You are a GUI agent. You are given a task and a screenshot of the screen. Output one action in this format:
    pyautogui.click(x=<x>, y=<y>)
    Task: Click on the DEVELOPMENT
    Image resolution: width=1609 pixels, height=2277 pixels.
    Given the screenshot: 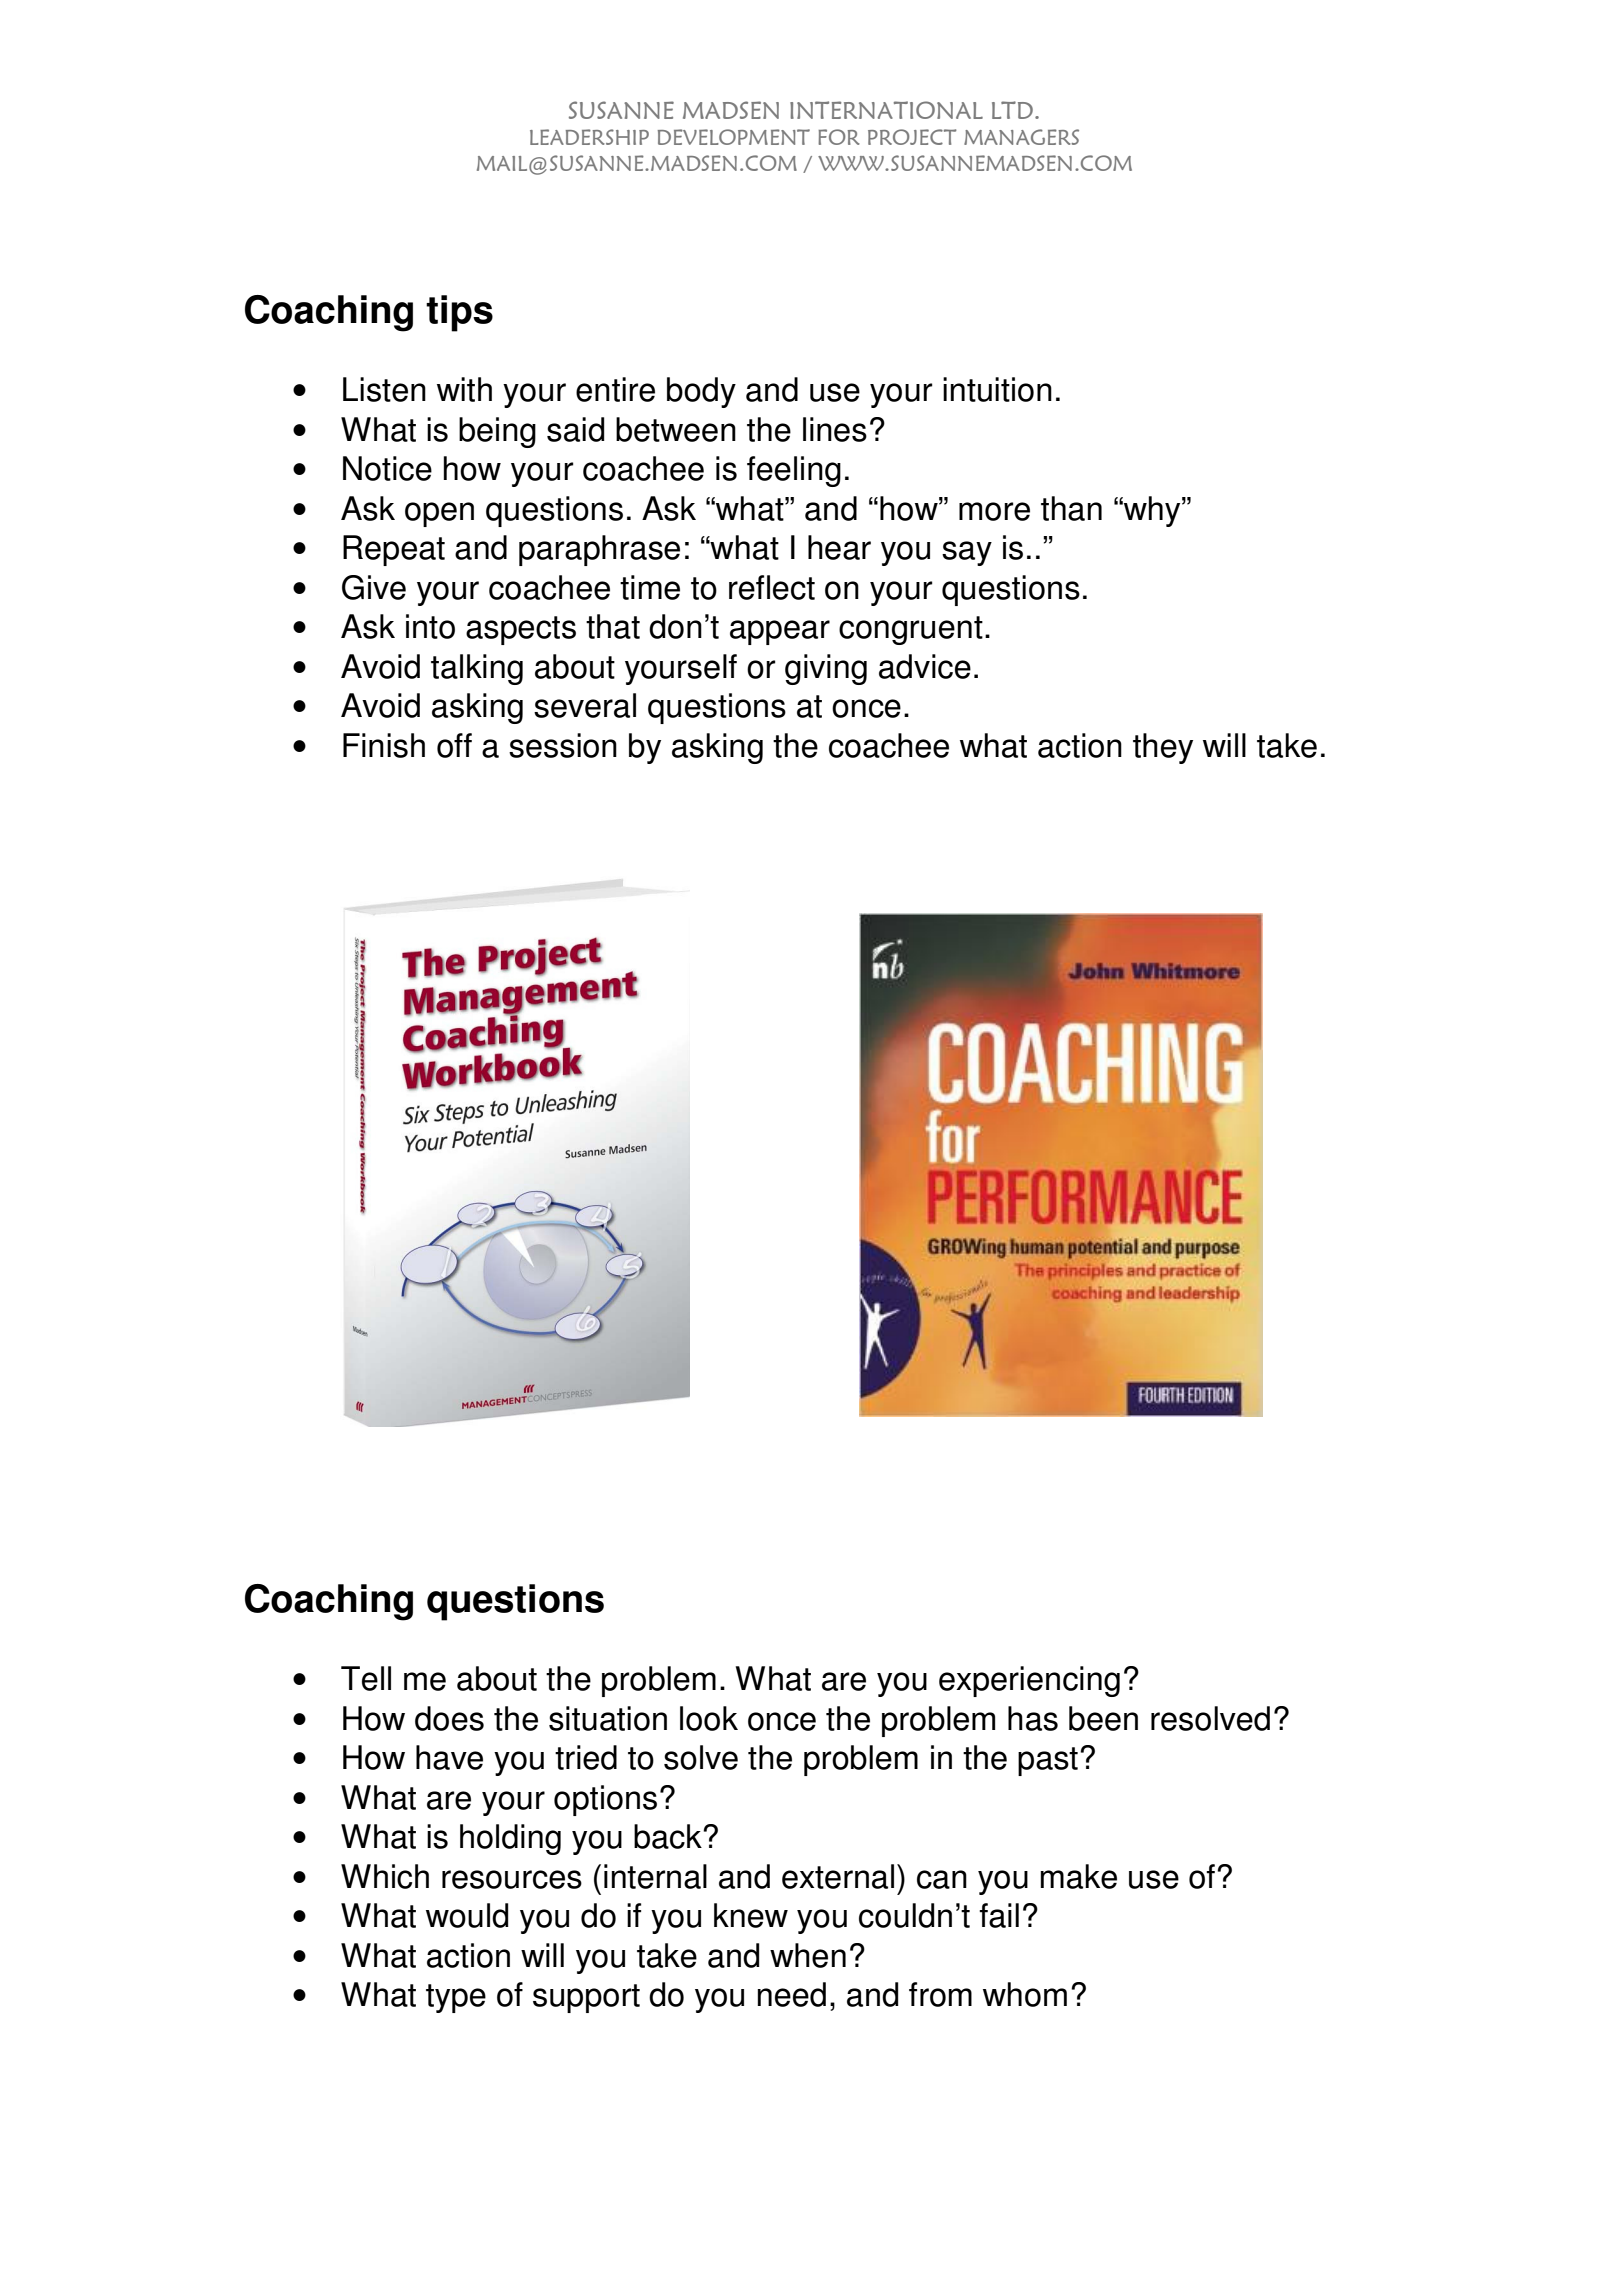 What is the action you would take?
    pyautogui.click(x=734, y=137)
